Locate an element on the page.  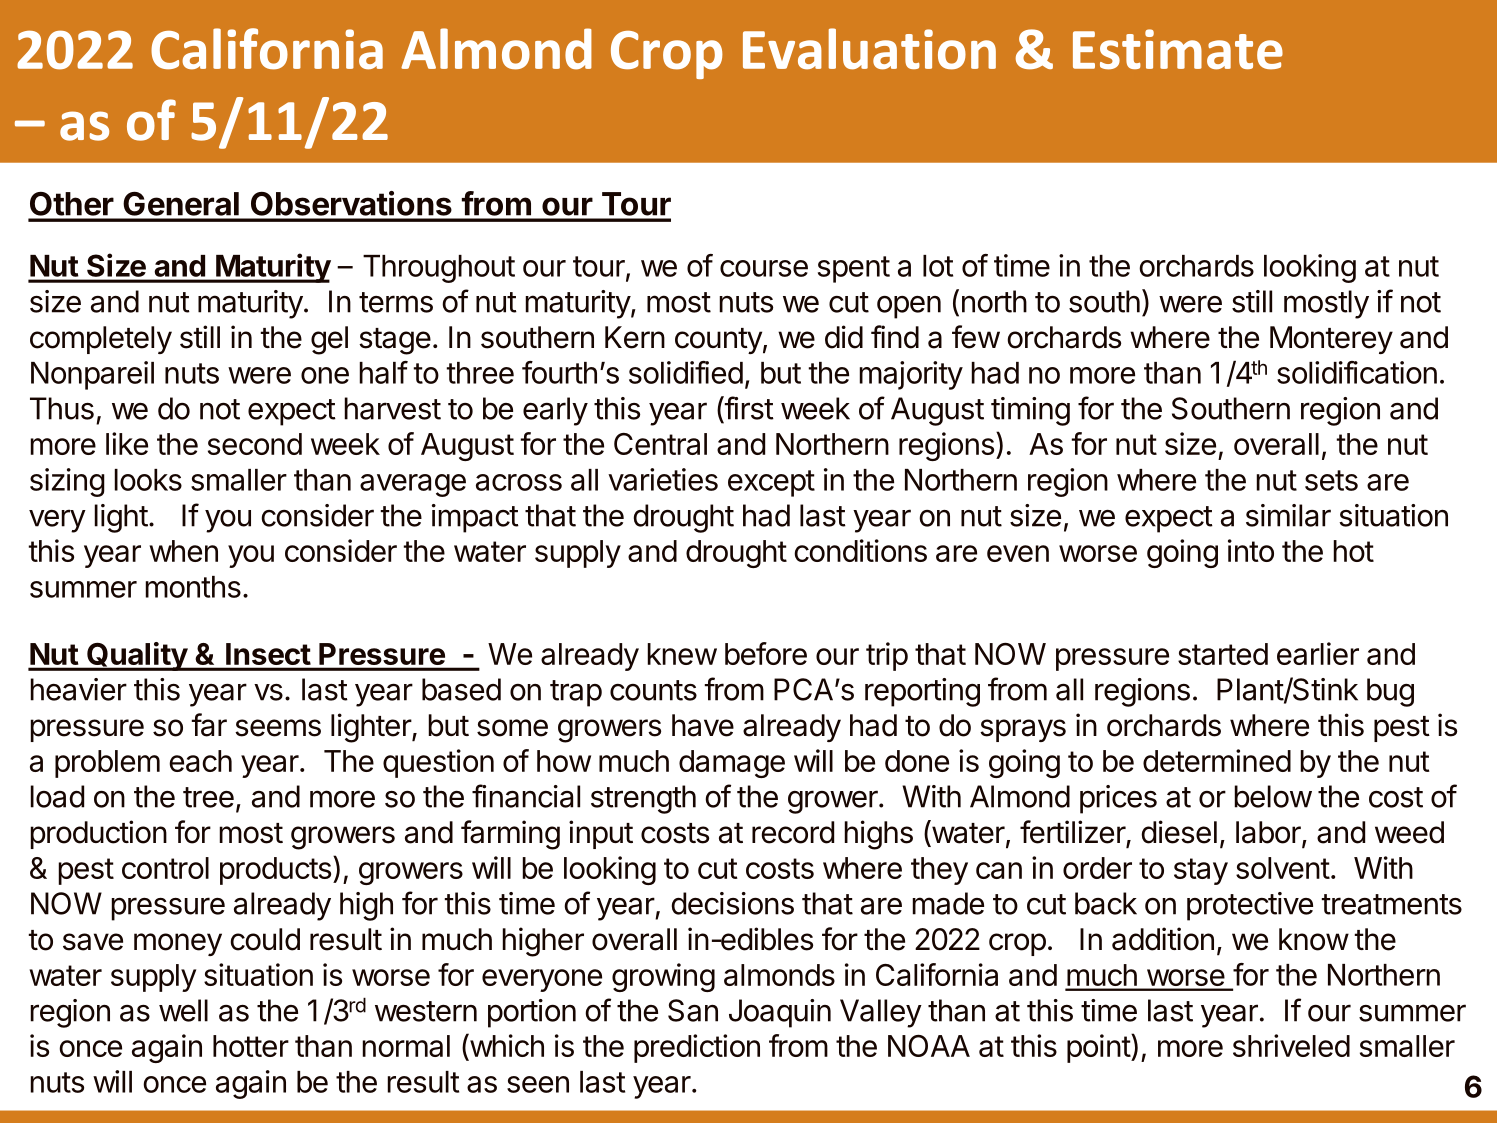
Evaluation is located at coordinates (869, 49).
